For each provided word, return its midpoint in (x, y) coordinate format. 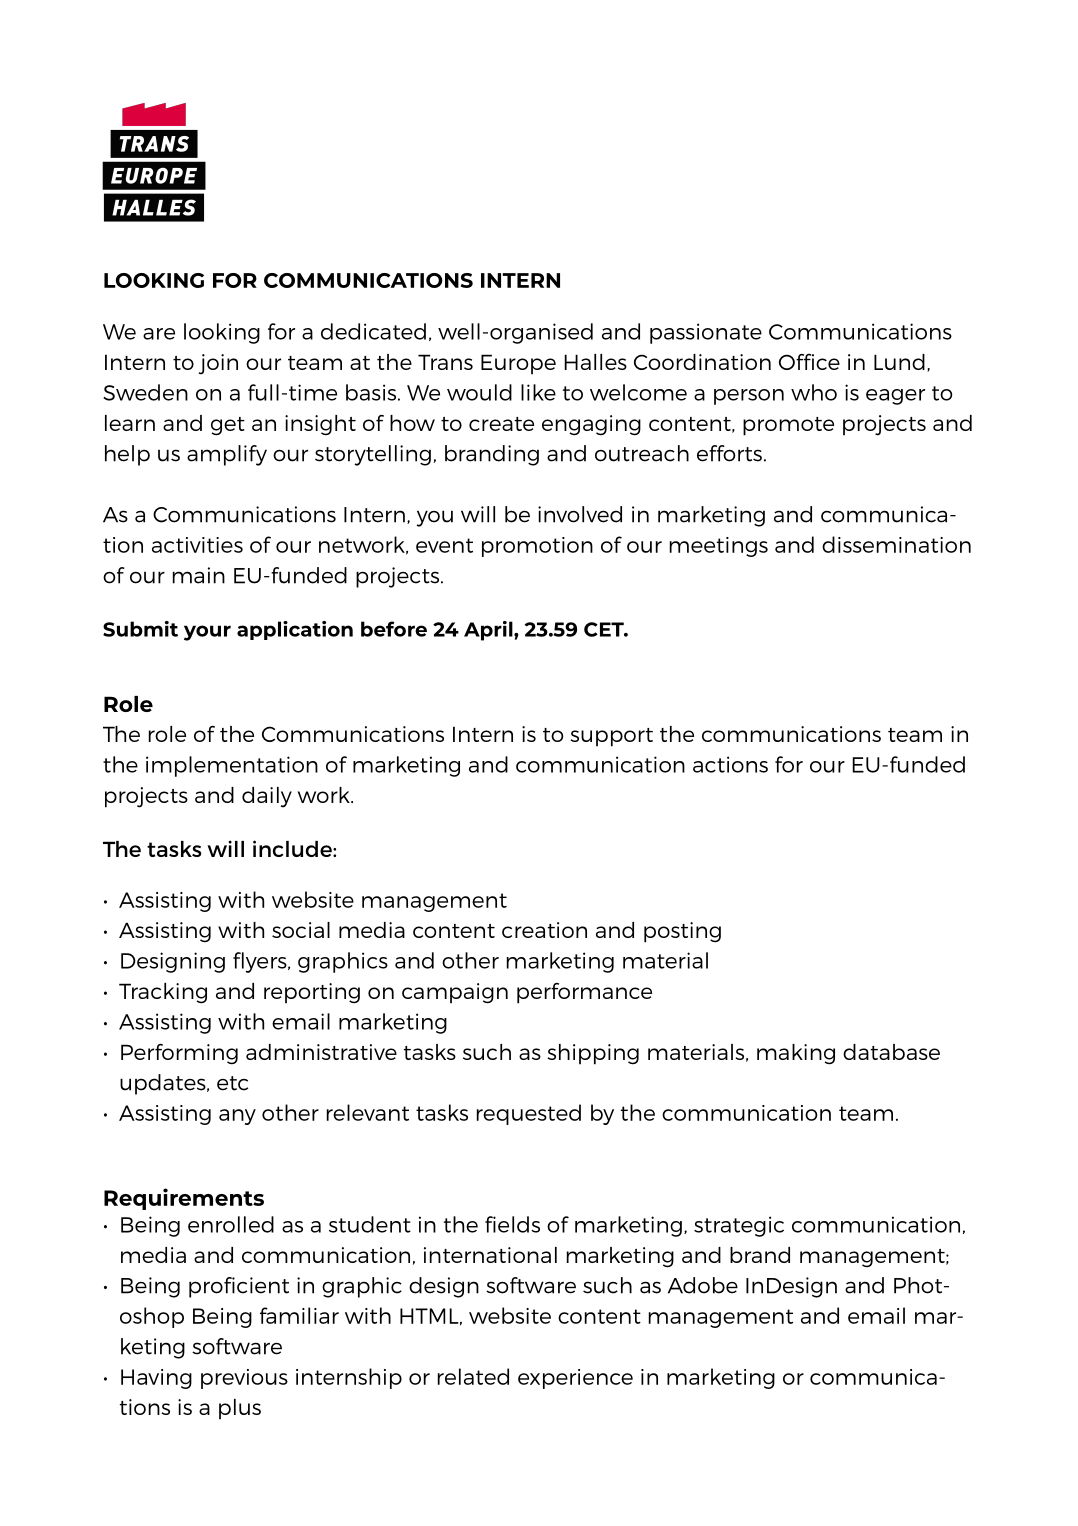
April (489, 631)
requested (529, 1114)
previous (244, 1379)
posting (682, 932)
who (814, 392)
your (207, 633)
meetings (719, 547)
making (796, 1054)
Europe (518, 364)
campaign (455, 993)
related (473, 1376)
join (218, 364)
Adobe (703, 1285)
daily (267, 797)
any (237, 1117)
